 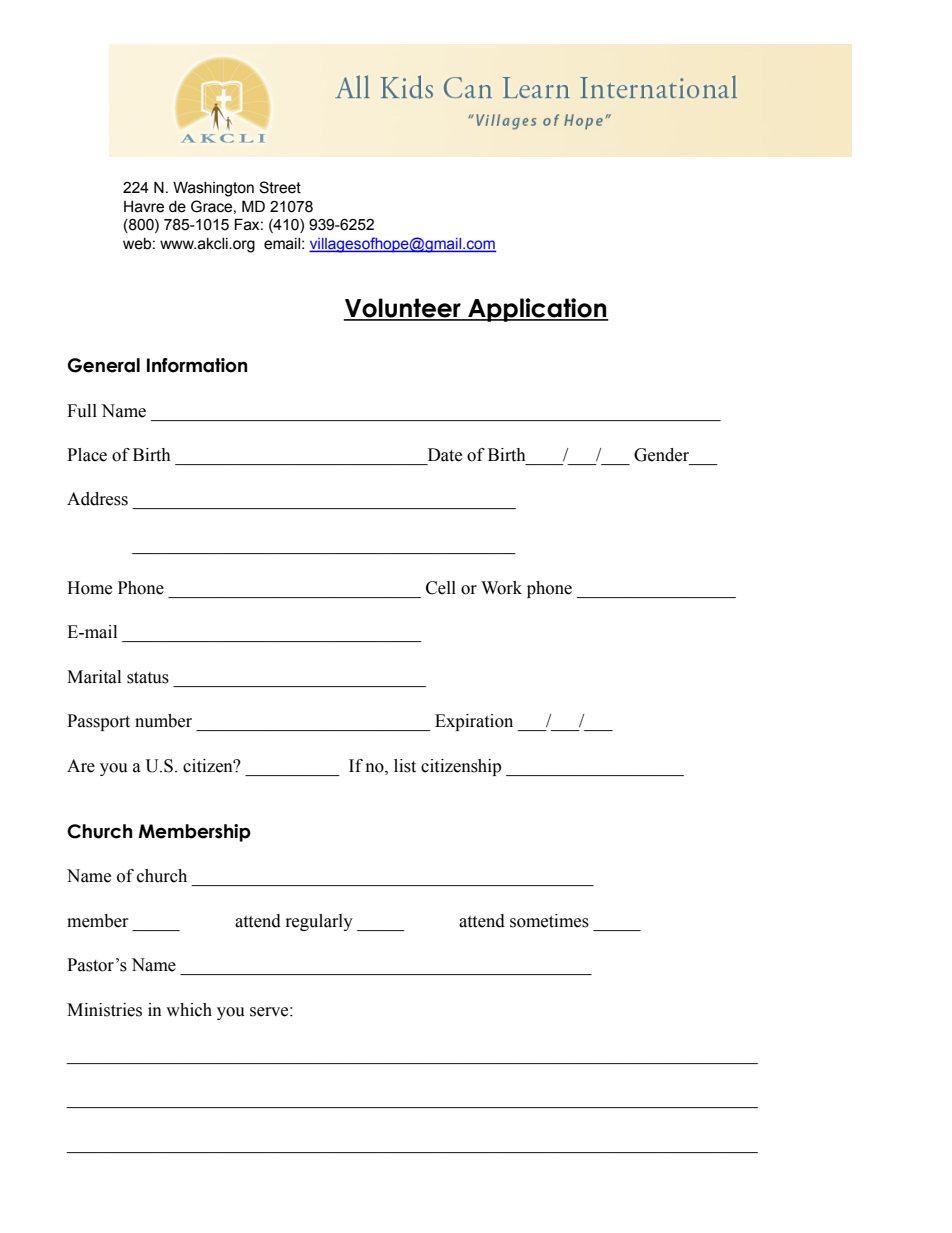 I want to click on Are, so click(x=81, y=766).
